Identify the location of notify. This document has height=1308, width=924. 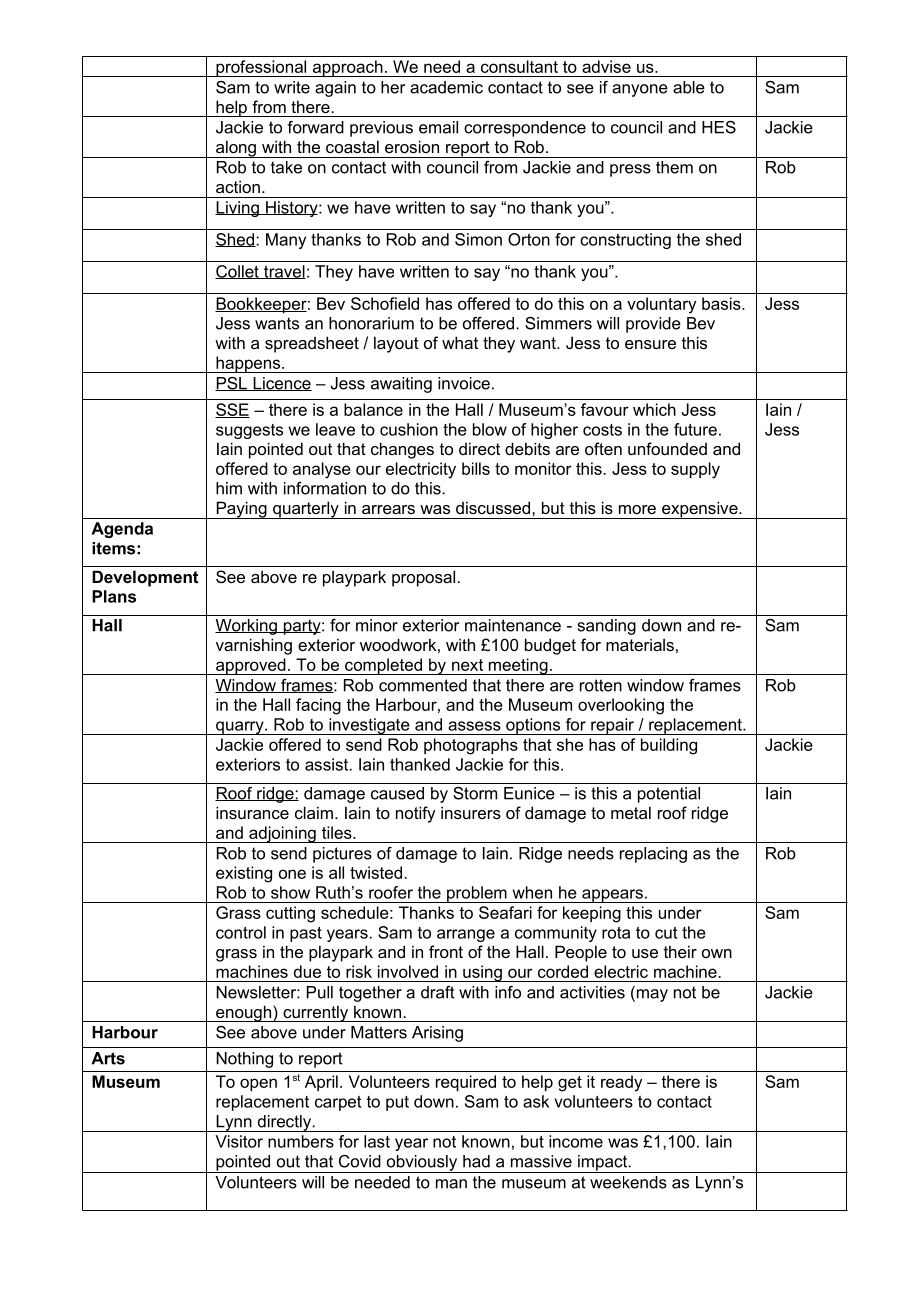
(416, 814).
